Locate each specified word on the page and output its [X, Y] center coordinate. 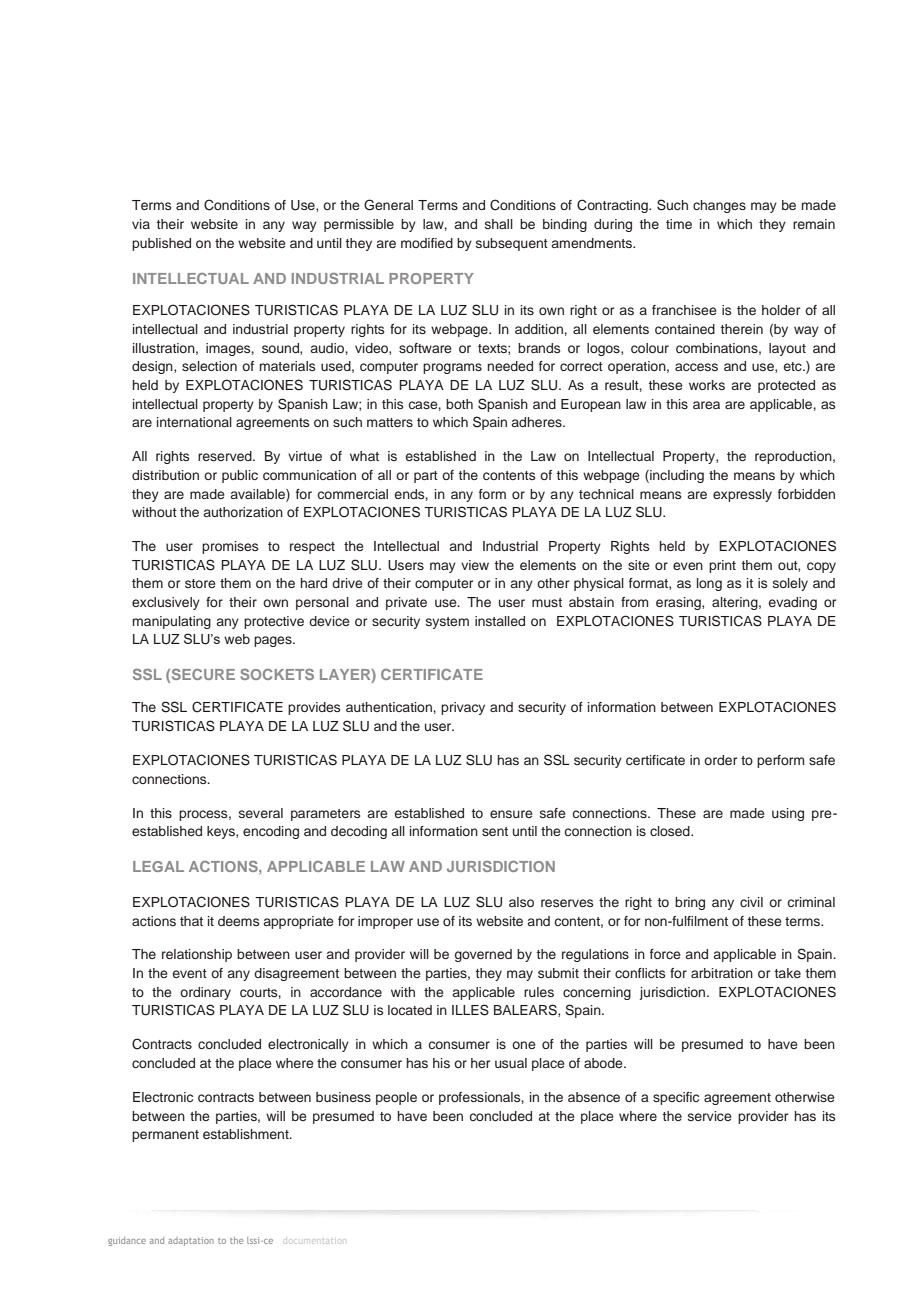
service [710, 1116]
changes [719, 206]
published [161, 244]
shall [499, 224]
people [396, 1098]
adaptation [191, 1241]
